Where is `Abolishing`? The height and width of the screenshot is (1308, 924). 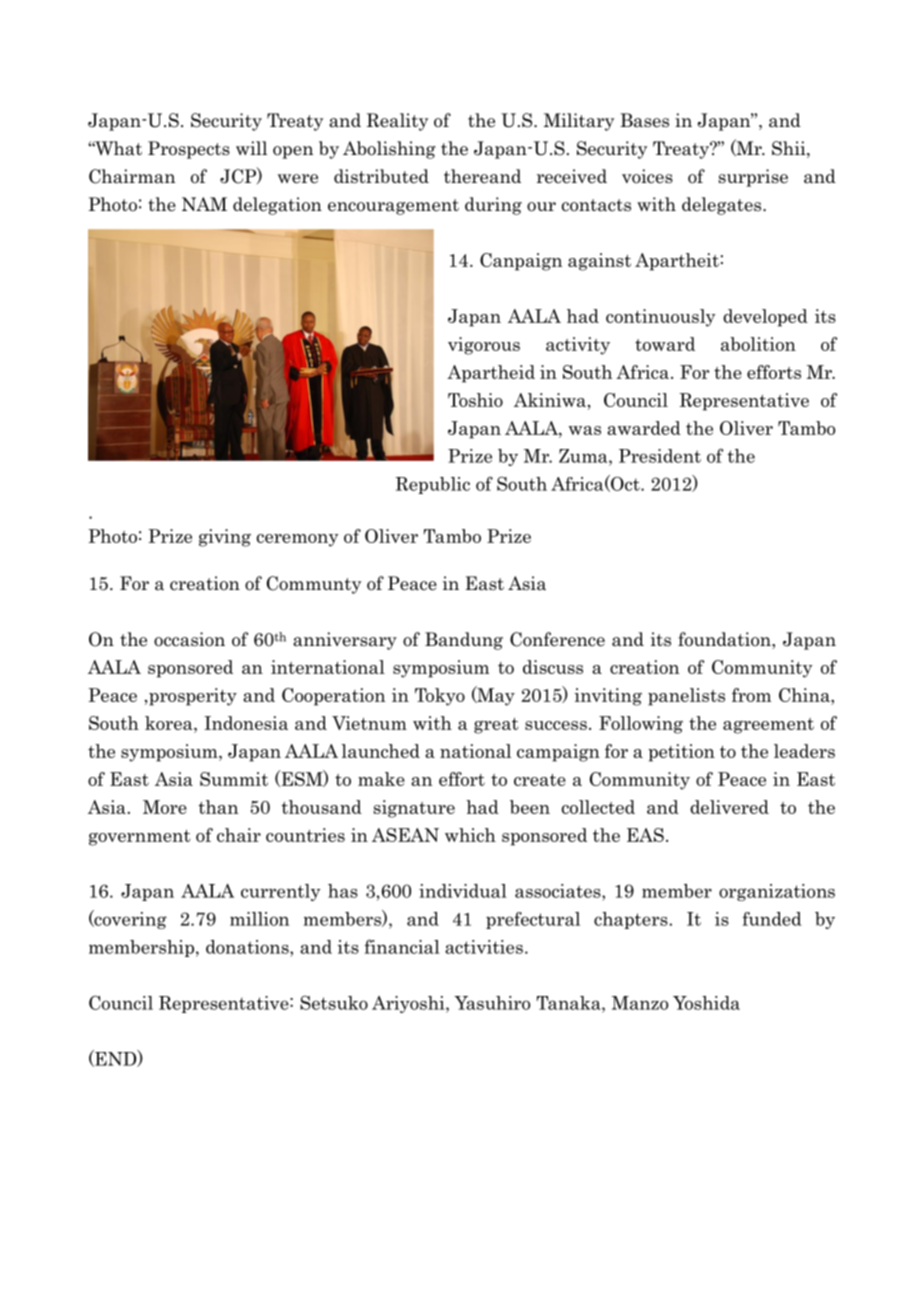 Abolishing is located at coordinates (389, 150).
